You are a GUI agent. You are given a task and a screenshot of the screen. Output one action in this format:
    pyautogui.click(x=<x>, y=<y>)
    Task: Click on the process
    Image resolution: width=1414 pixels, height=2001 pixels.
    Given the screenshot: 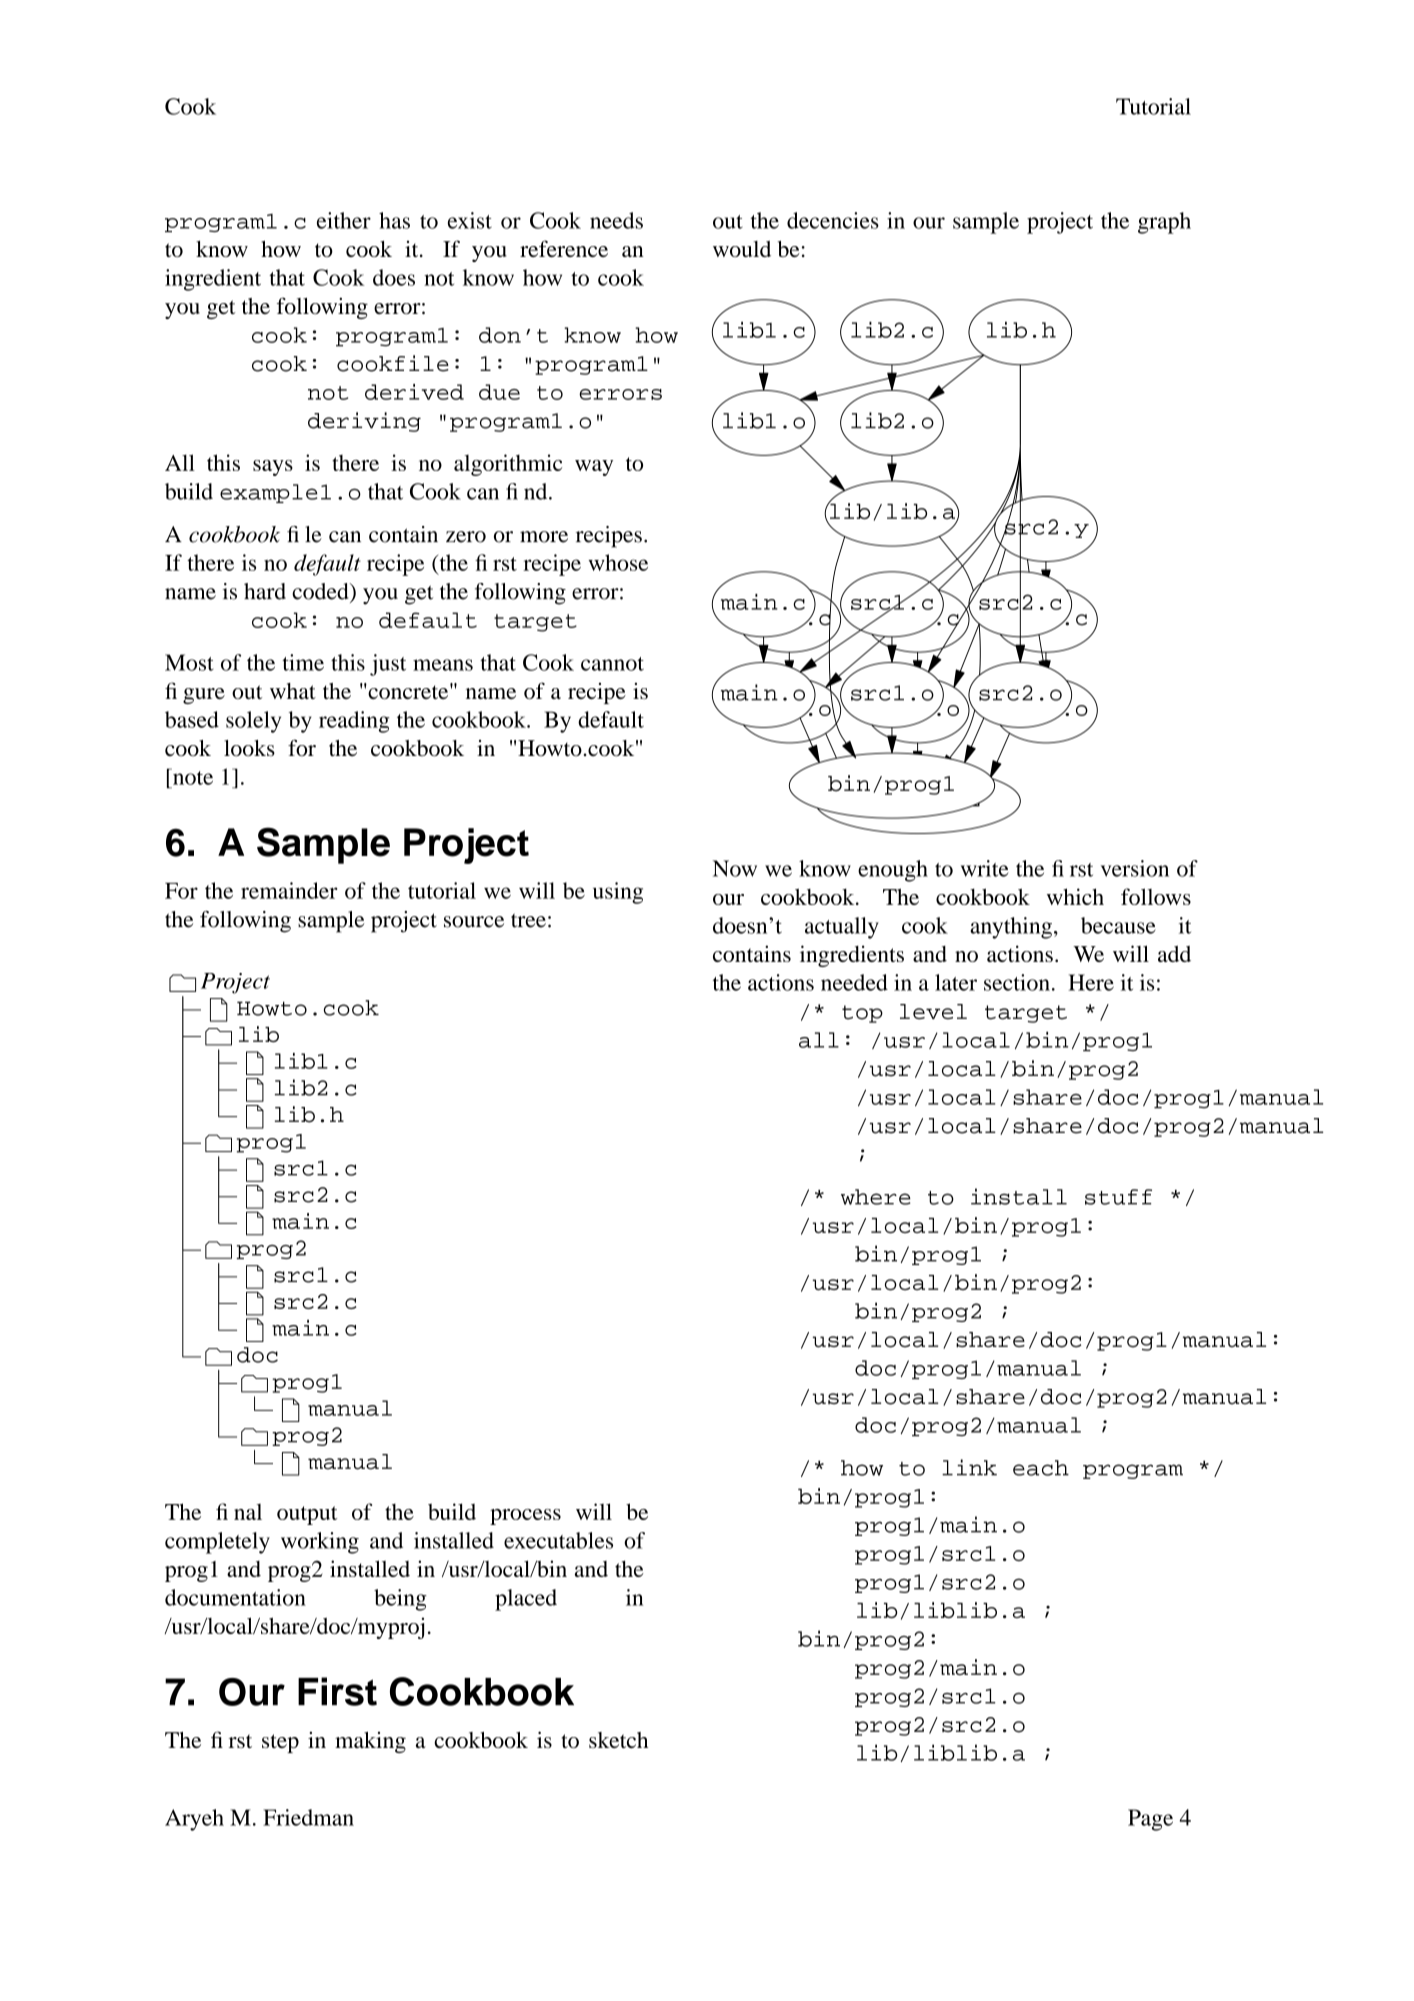 What is the action you would take?
    pyautogui.click(x=525, y=1517)
